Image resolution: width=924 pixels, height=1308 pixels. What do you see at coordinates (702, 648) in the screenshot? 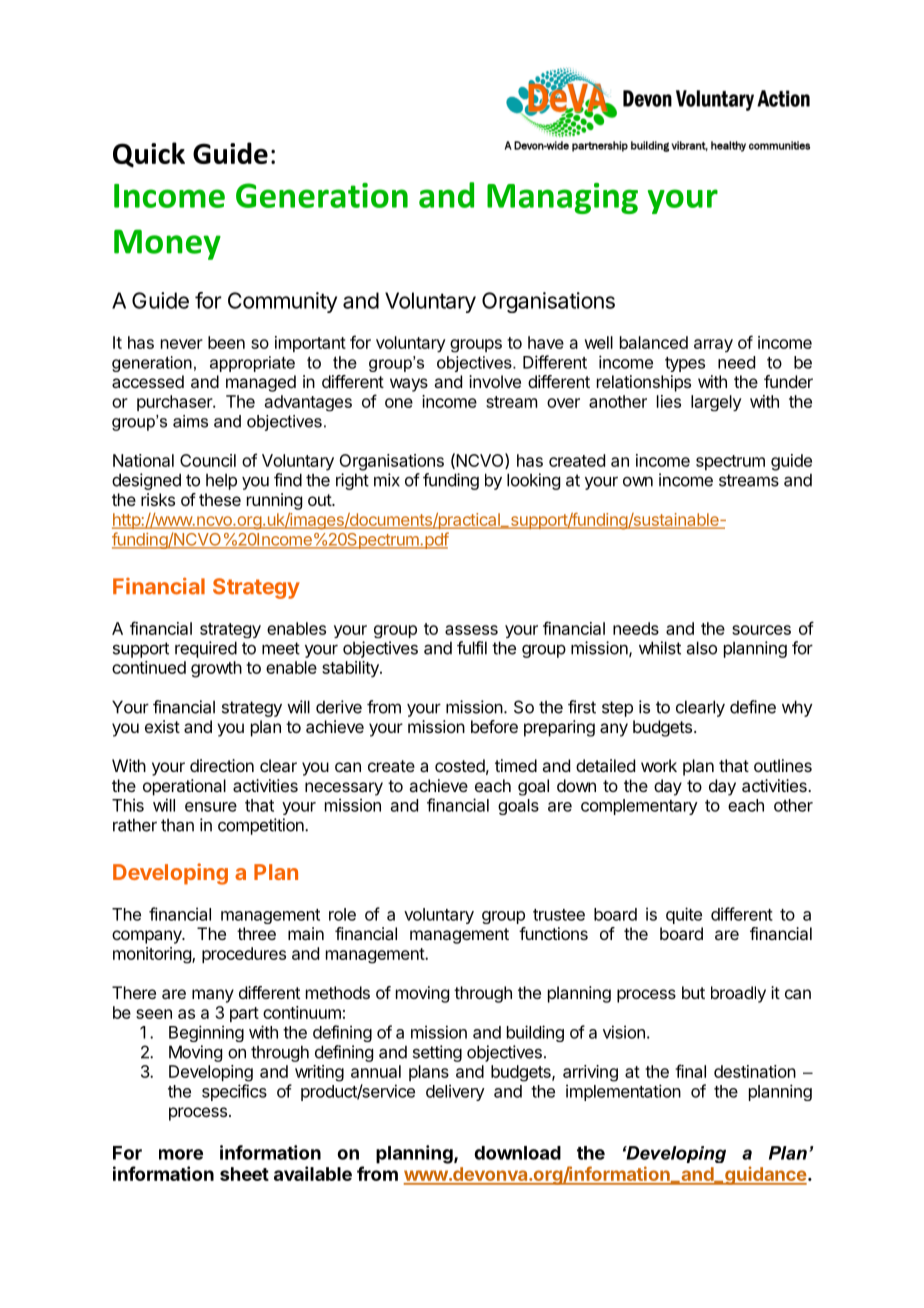
I see `also` at bounding box center [702, 648].
